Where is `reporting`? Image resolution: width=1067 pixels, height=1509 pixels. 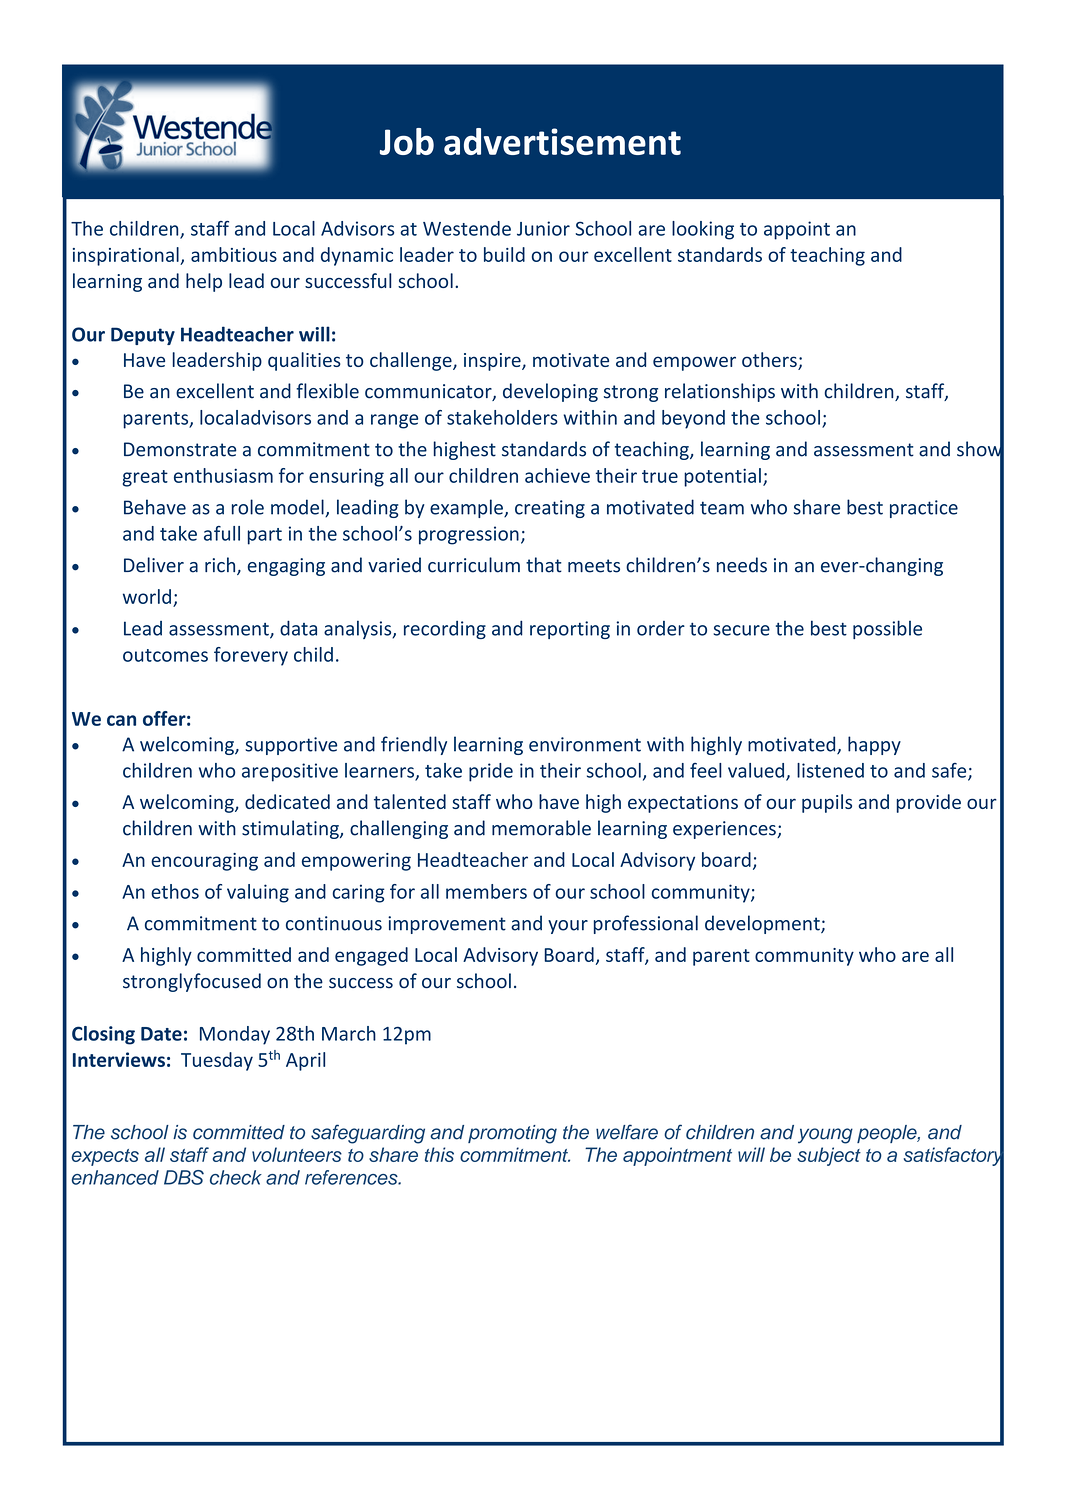
reporting is located at coordinates (570, 630).
